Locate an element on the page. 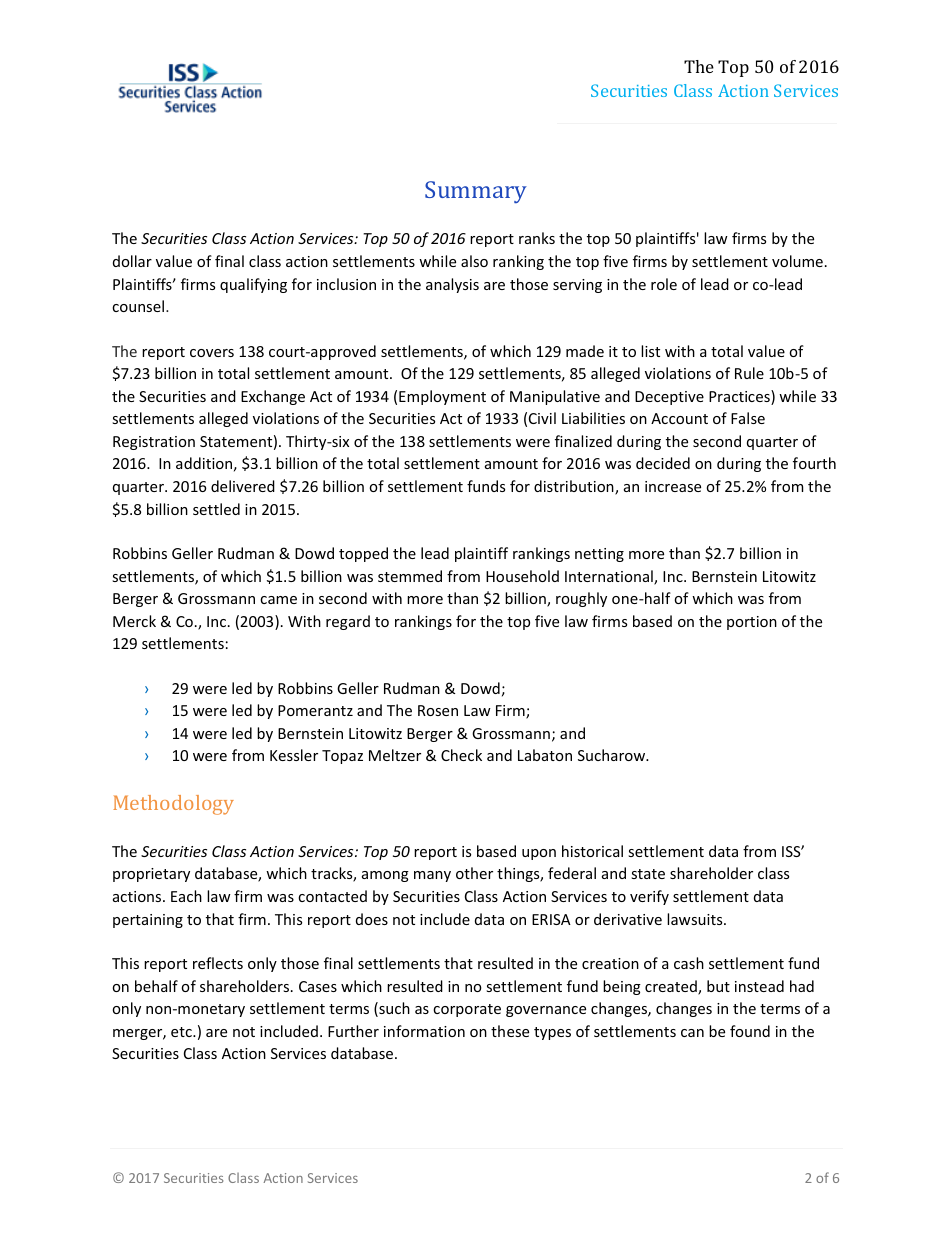  Employment is located at coordinates (442, 397).
